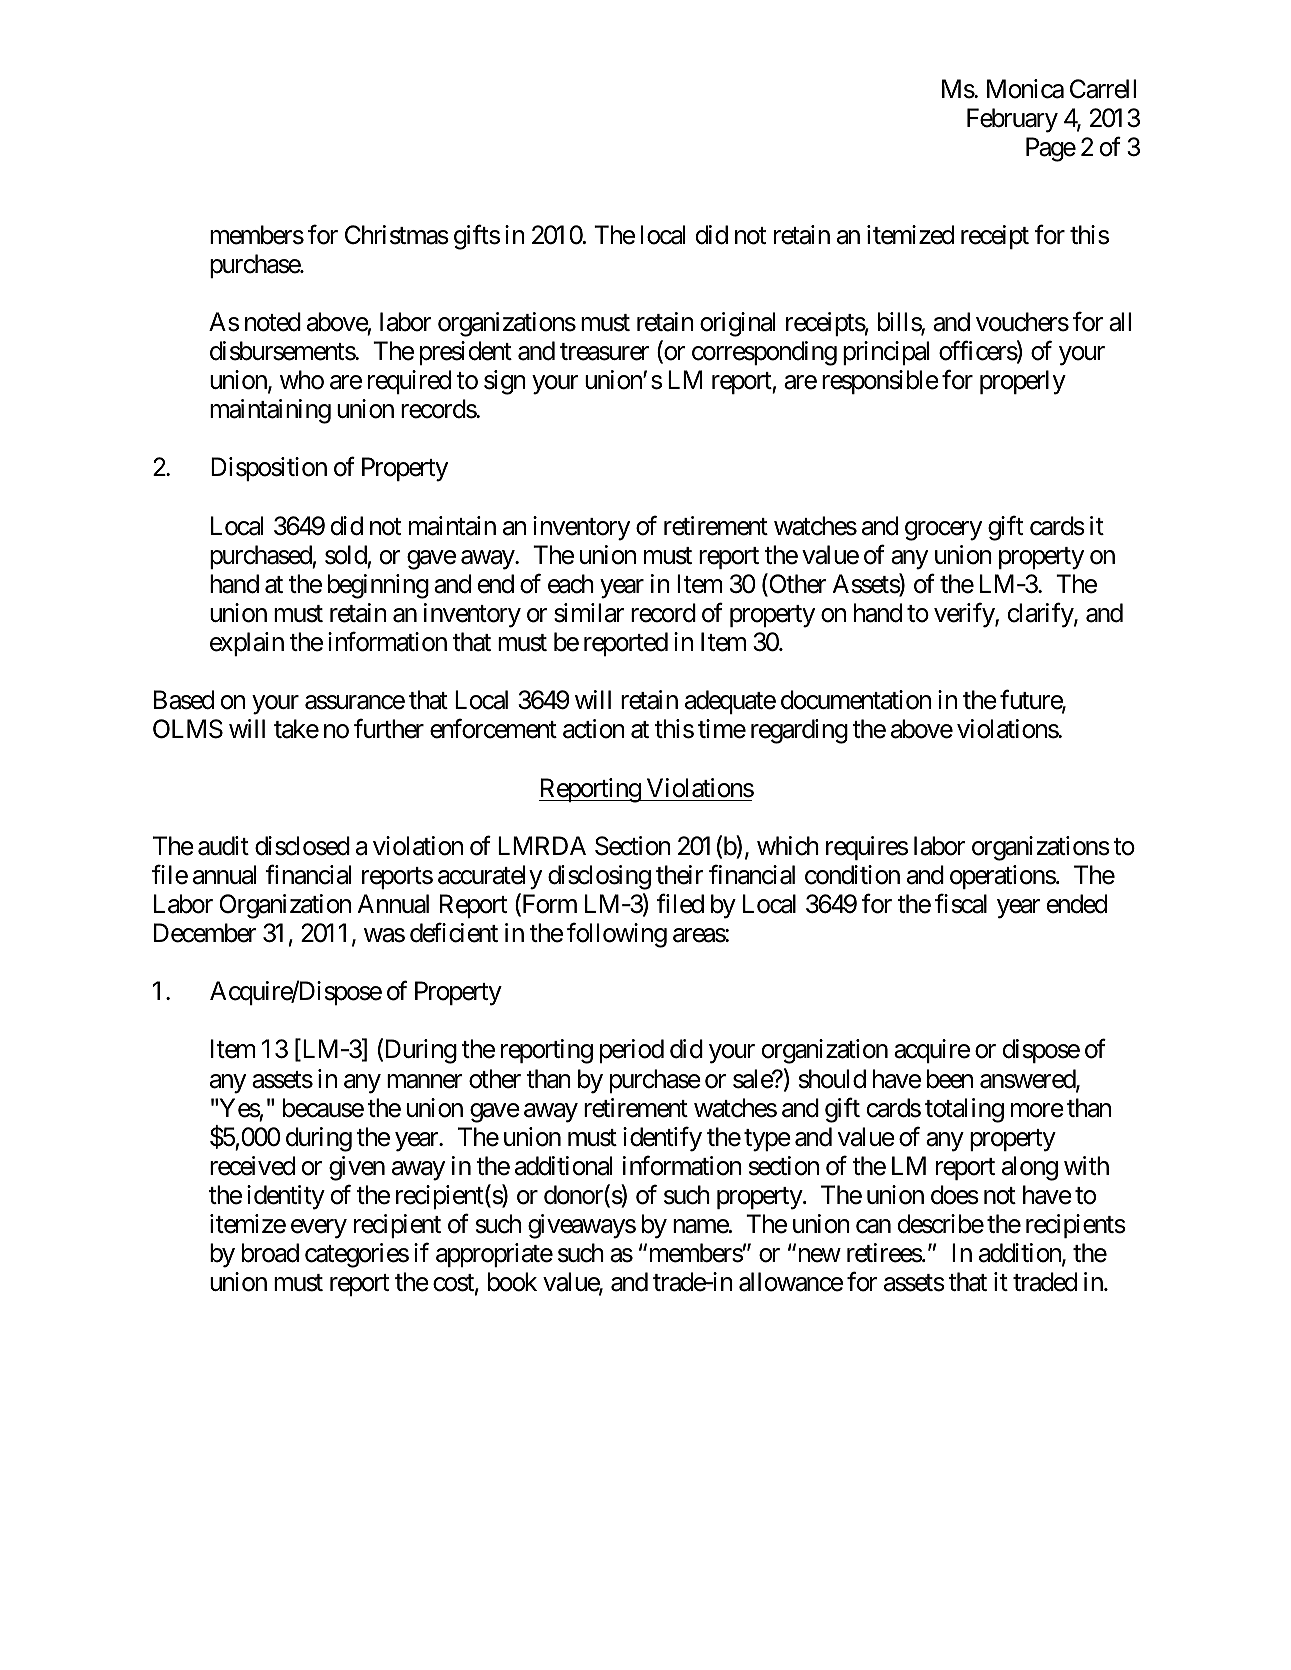 This page has height=1670, width=1291. I want to click on original, so click(737, 324).
